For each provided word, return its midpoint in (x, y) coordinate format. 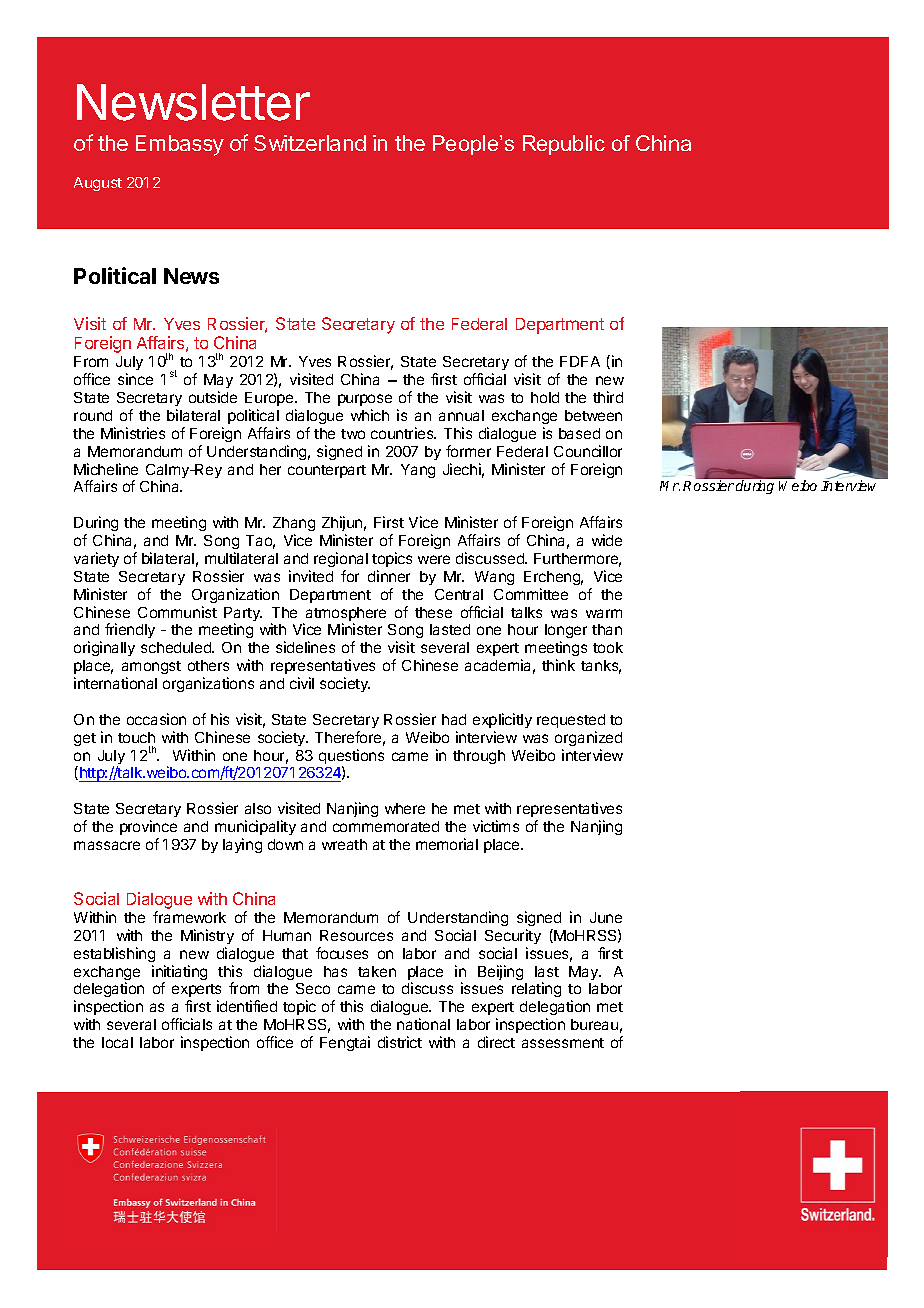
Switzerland (310, 143)
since (135, 379)
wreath (344, 844)
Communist (177, 612)
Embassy (180, 145)
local (117, 1042)
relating (536, 989)
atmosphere (346, 615)
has (335, 971)
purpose (365, 400)
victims (496, 826)
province (148, 827)
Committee (531, 594)
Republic (564, 145)
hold (545, 397)
